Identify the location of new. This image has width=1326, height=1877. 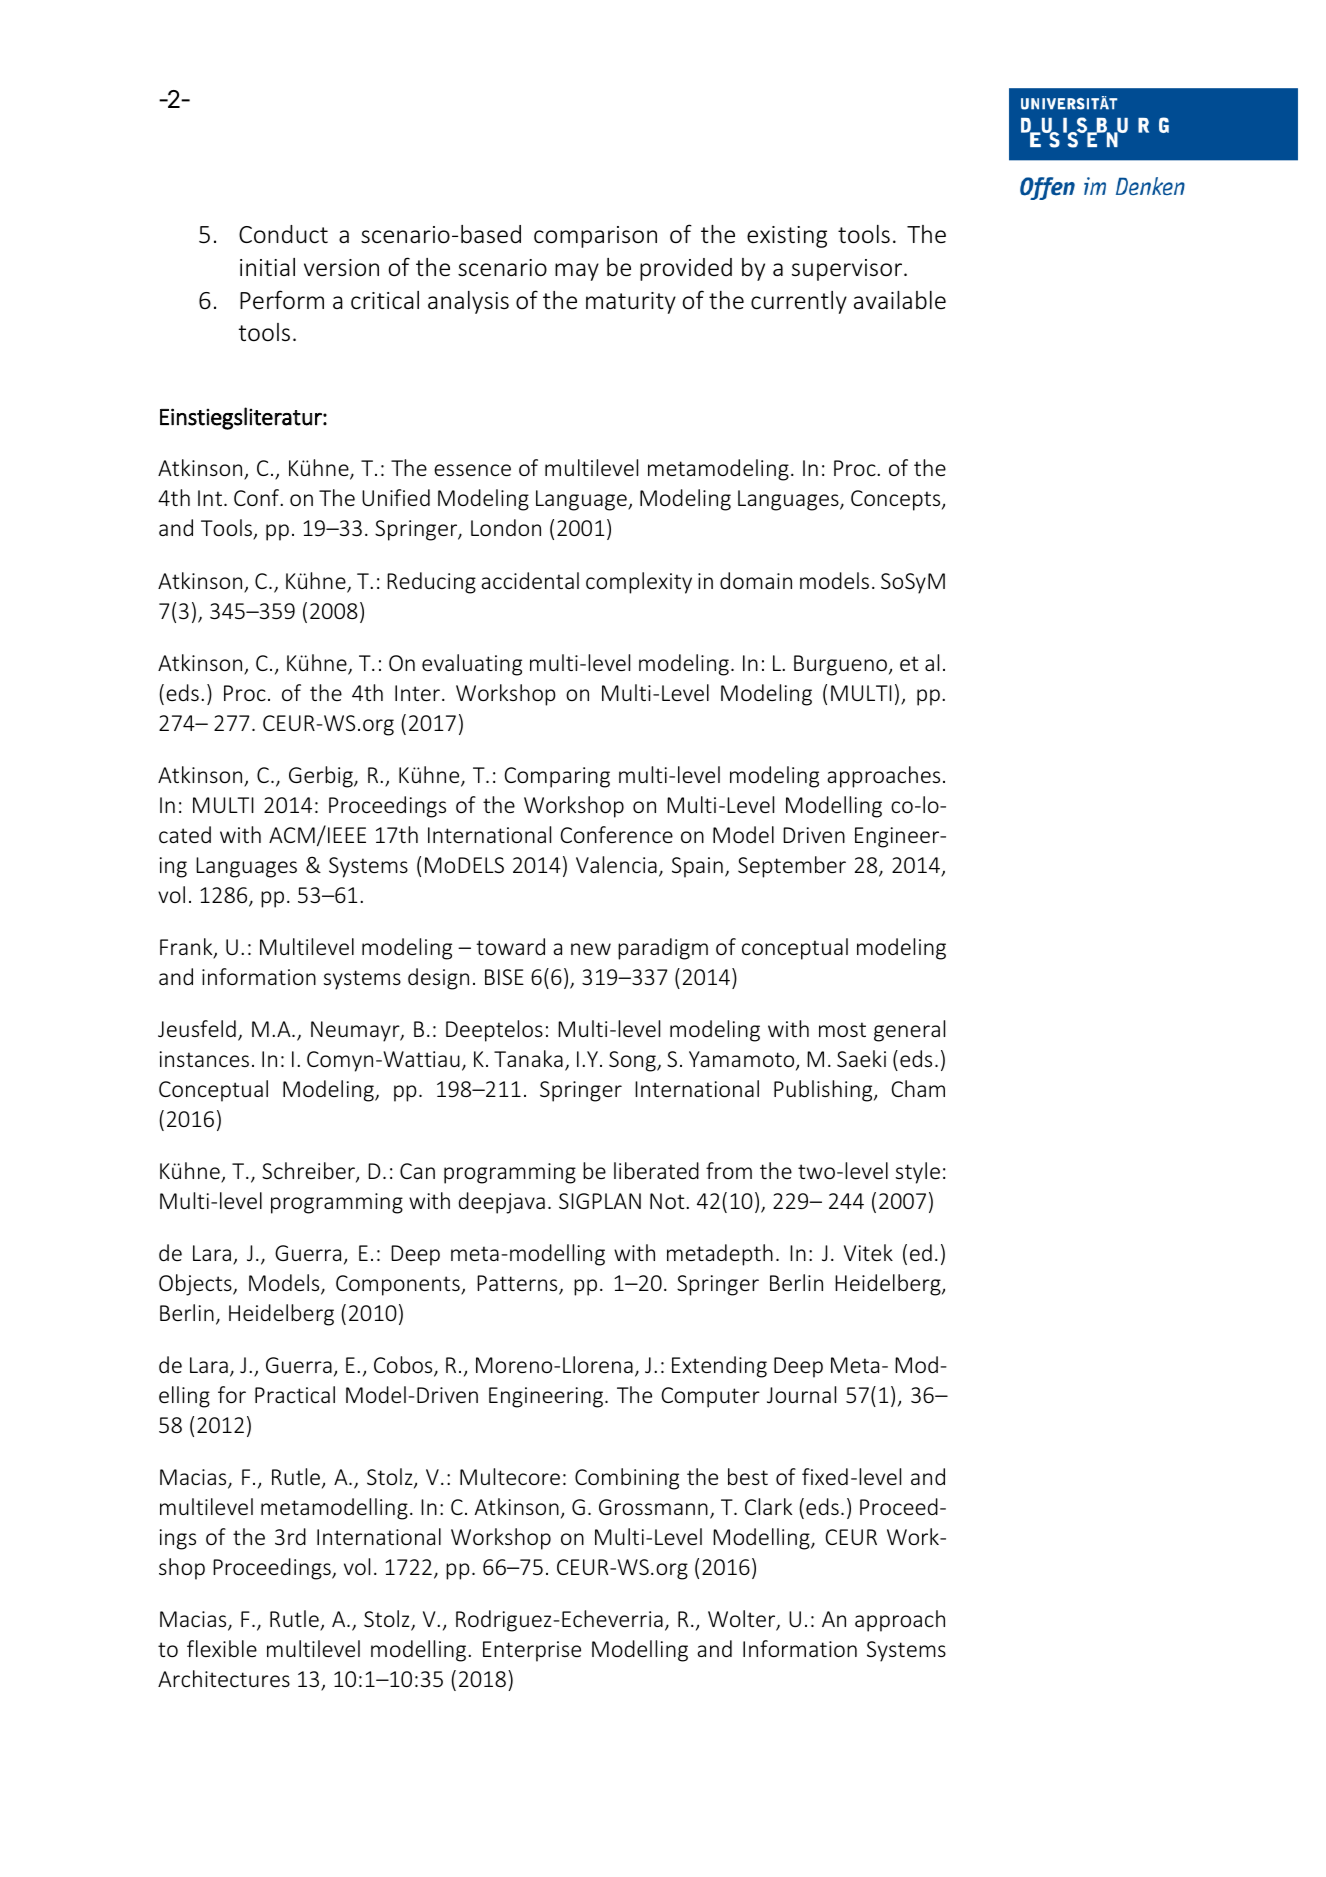
(591, 949).
